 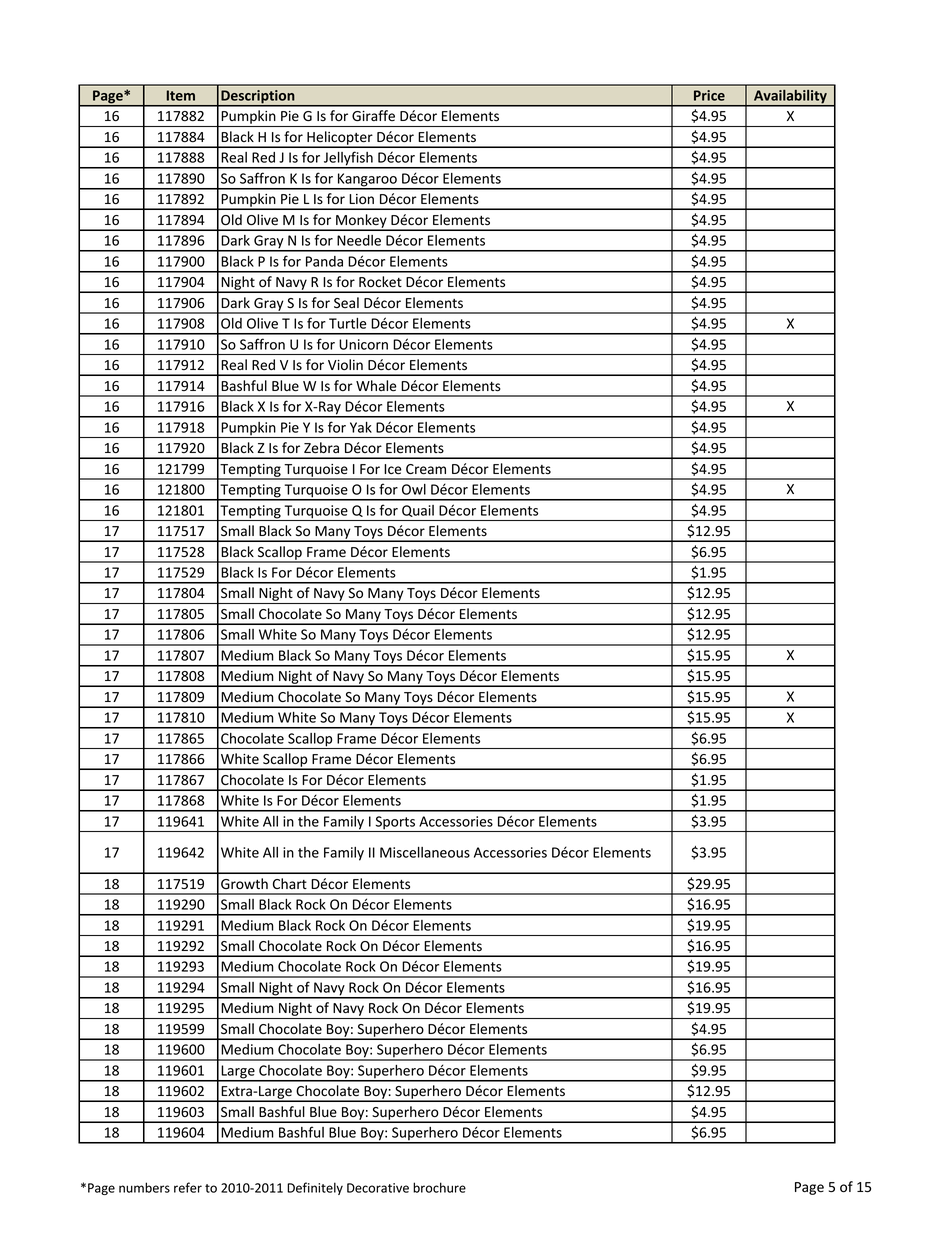 What do you see at coordinates (709, 95) in the page?
I see `Price` at bounding box center [709, 95].
